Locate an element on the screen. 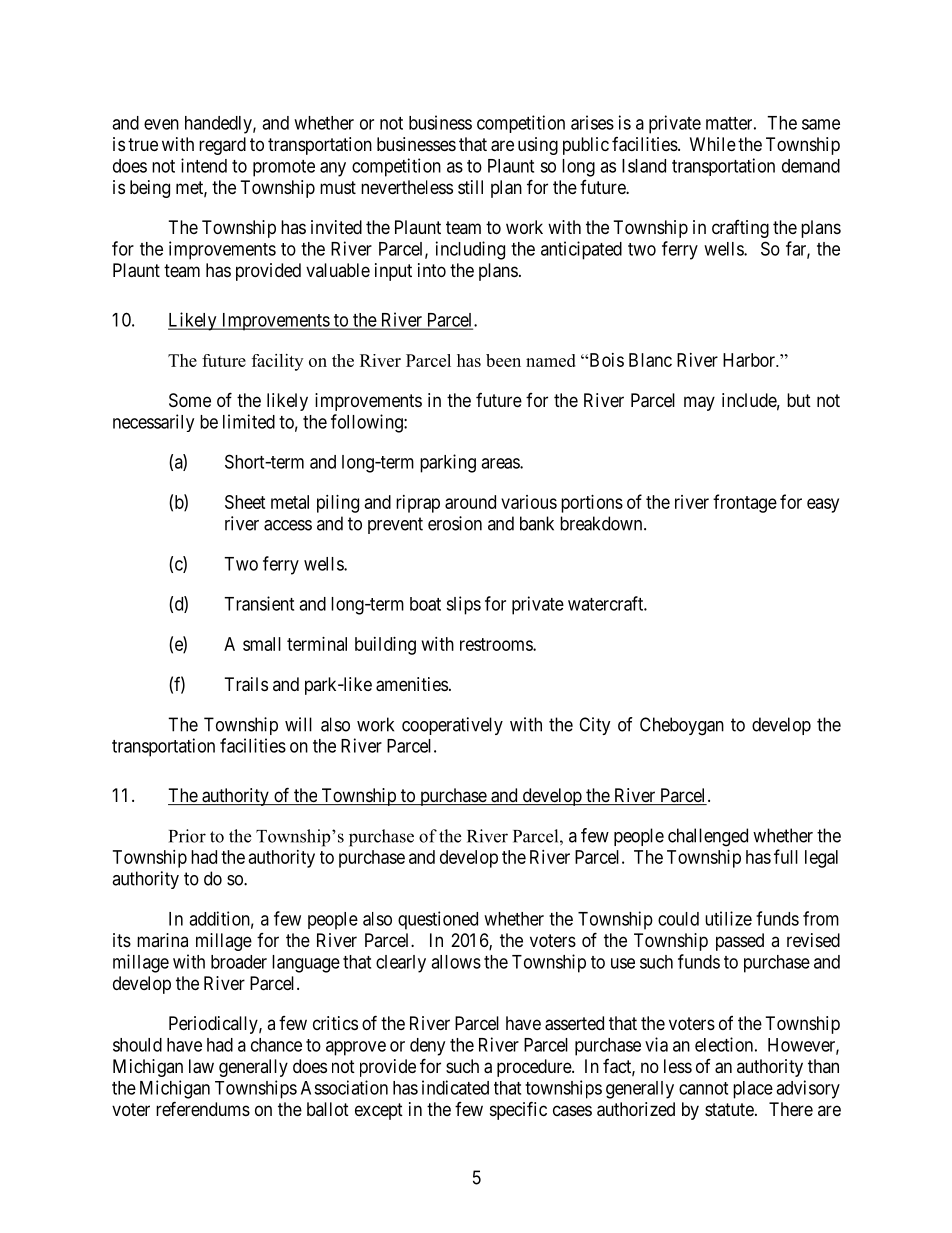 This screenshot has height=1233, width=952. place is located at coordinates (753, 1090).
